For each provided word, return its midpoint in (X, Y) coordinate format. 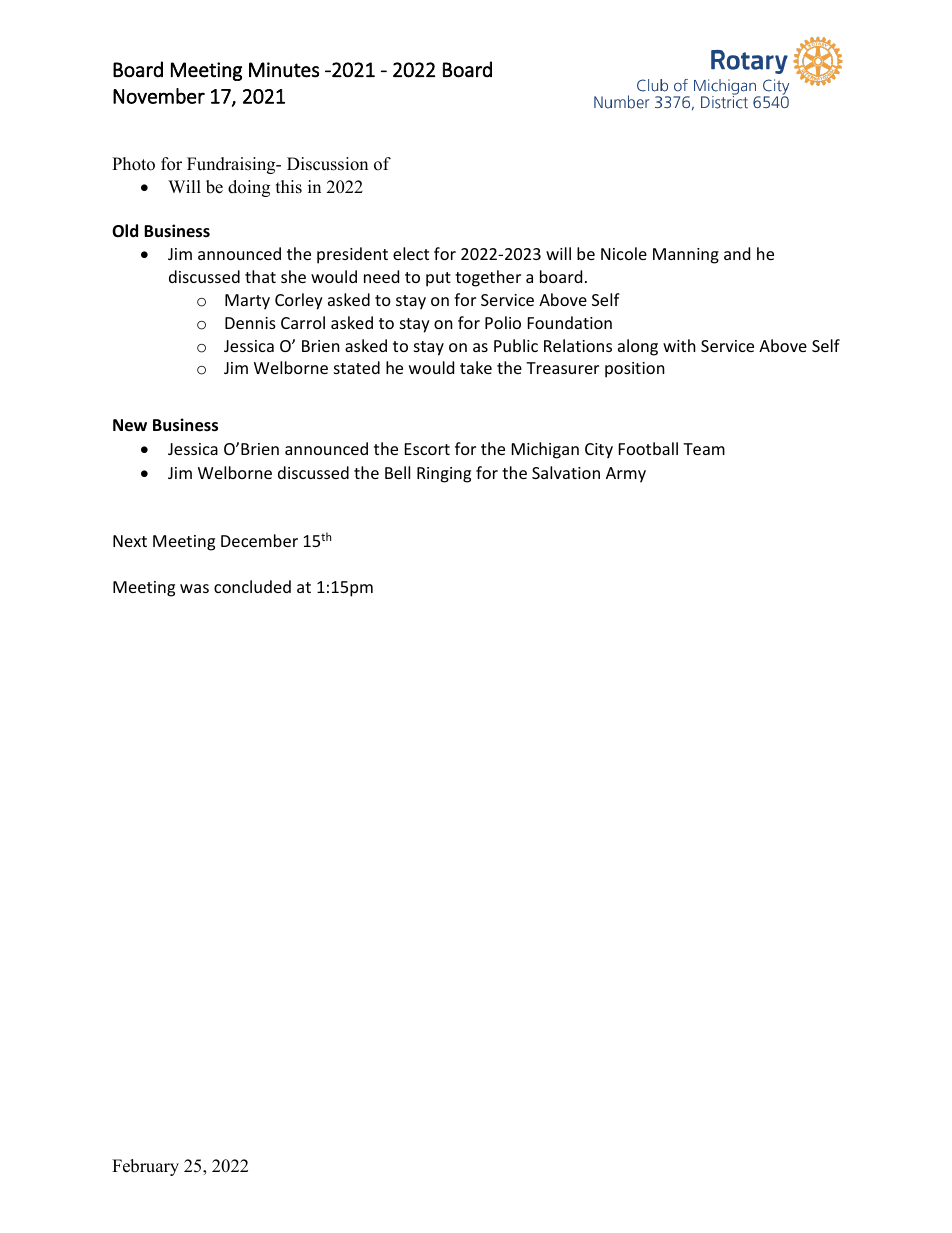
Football (648, 448)
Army (626, 475)
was (194, 588)
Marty (247, 302)
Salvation (566, 472)
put (438, 279)
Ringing (444, 475)
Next (130, 541)
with (679, 345)
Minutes (284, 70)
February (145, 1167)
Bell (397, 472)
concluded (252, 586)
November (159, 96)
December (259, 540)
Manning (686, 256)
